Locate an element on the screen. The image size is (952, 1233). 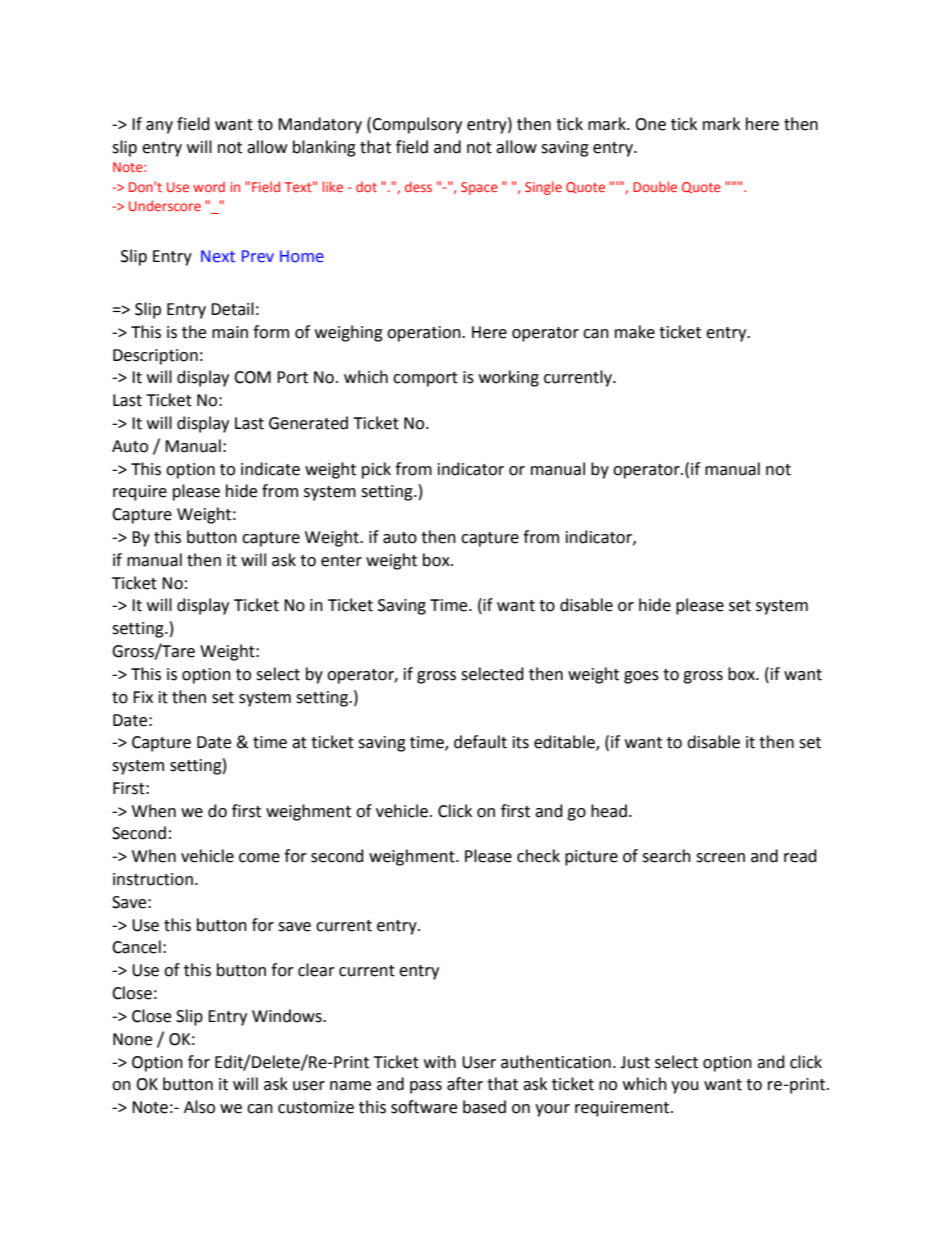
goes is located at coordinates (641, 677).
